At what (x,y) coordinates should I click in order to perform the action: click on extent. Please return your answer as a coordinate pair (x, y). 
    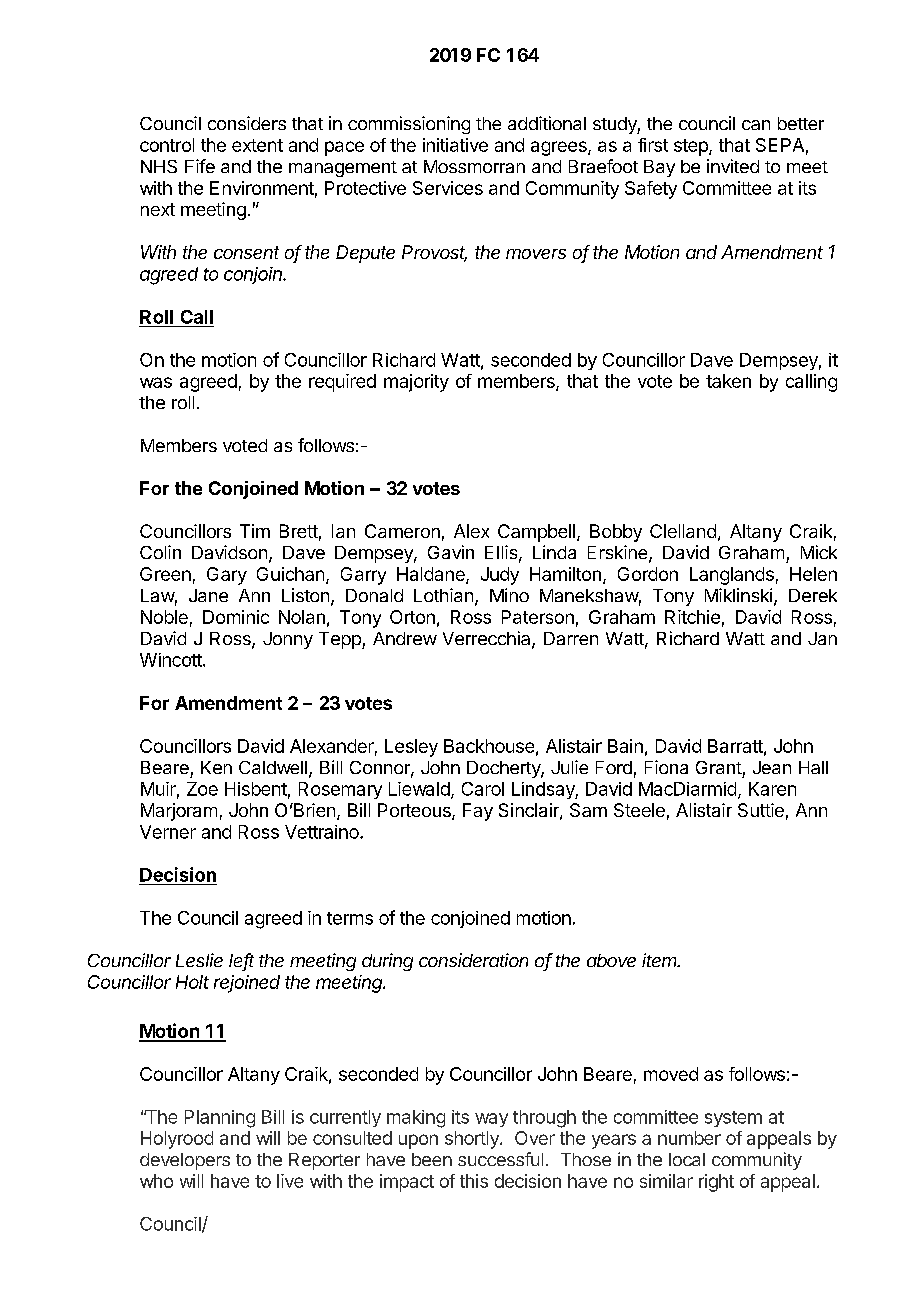
    Looking at the image, I should click on (257, 145).
